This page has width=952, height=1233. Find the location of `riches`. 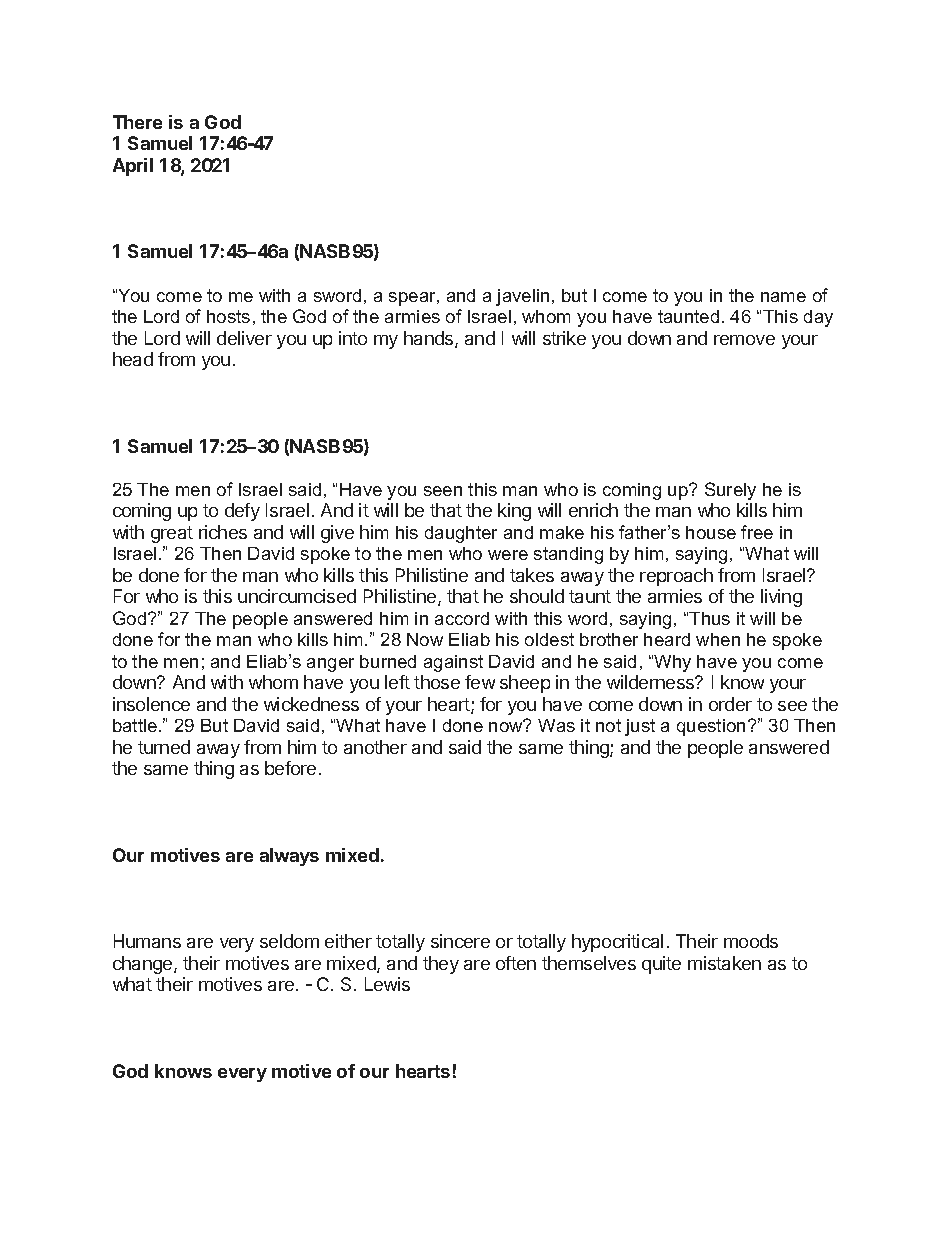

riches is located at coordinates (223, 532).
